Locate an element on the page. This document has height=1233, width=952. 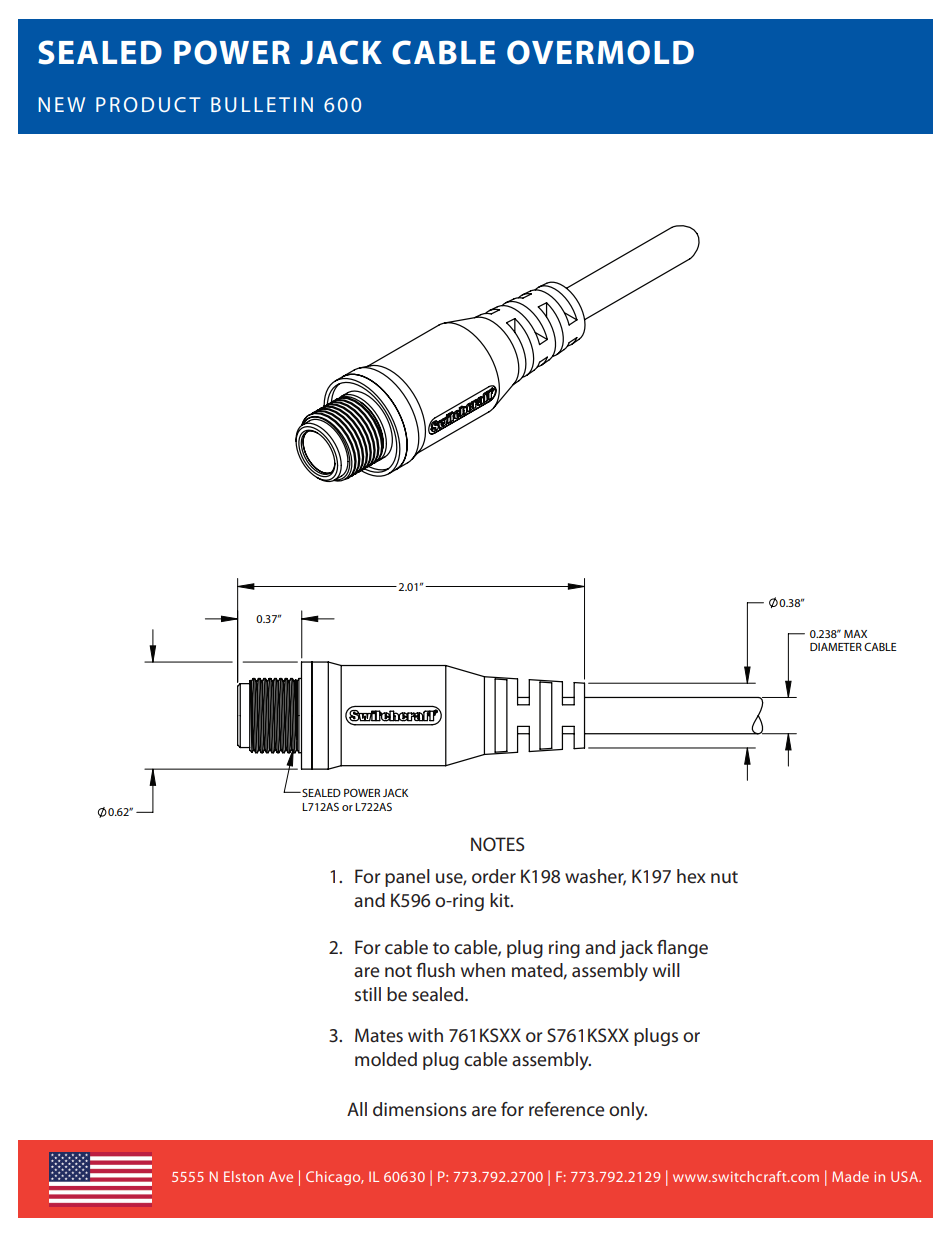
NEW is located at coordinates (62, 104).
